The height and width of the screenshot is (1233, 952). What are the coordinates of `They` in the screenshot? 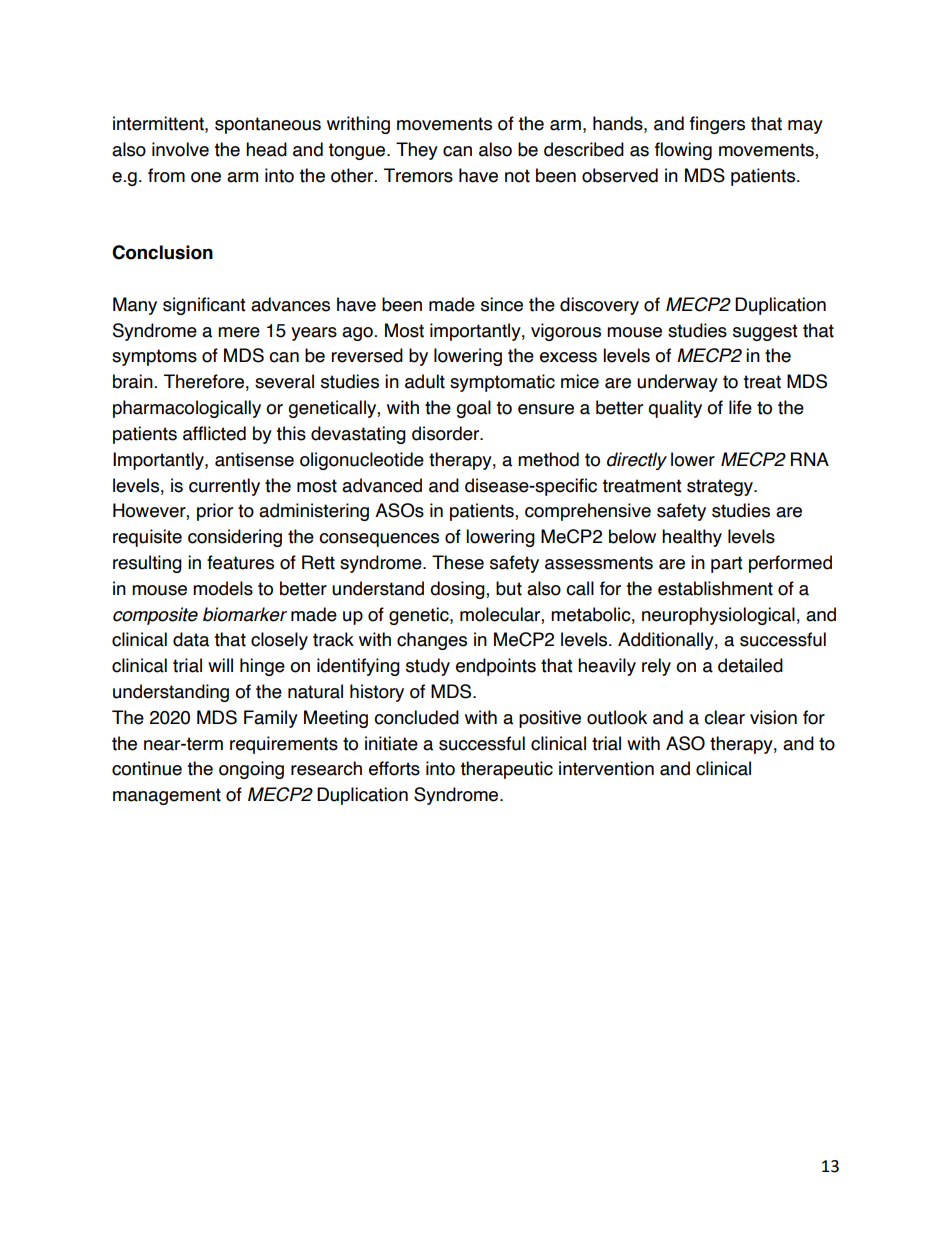 It's located at (417, 151).
